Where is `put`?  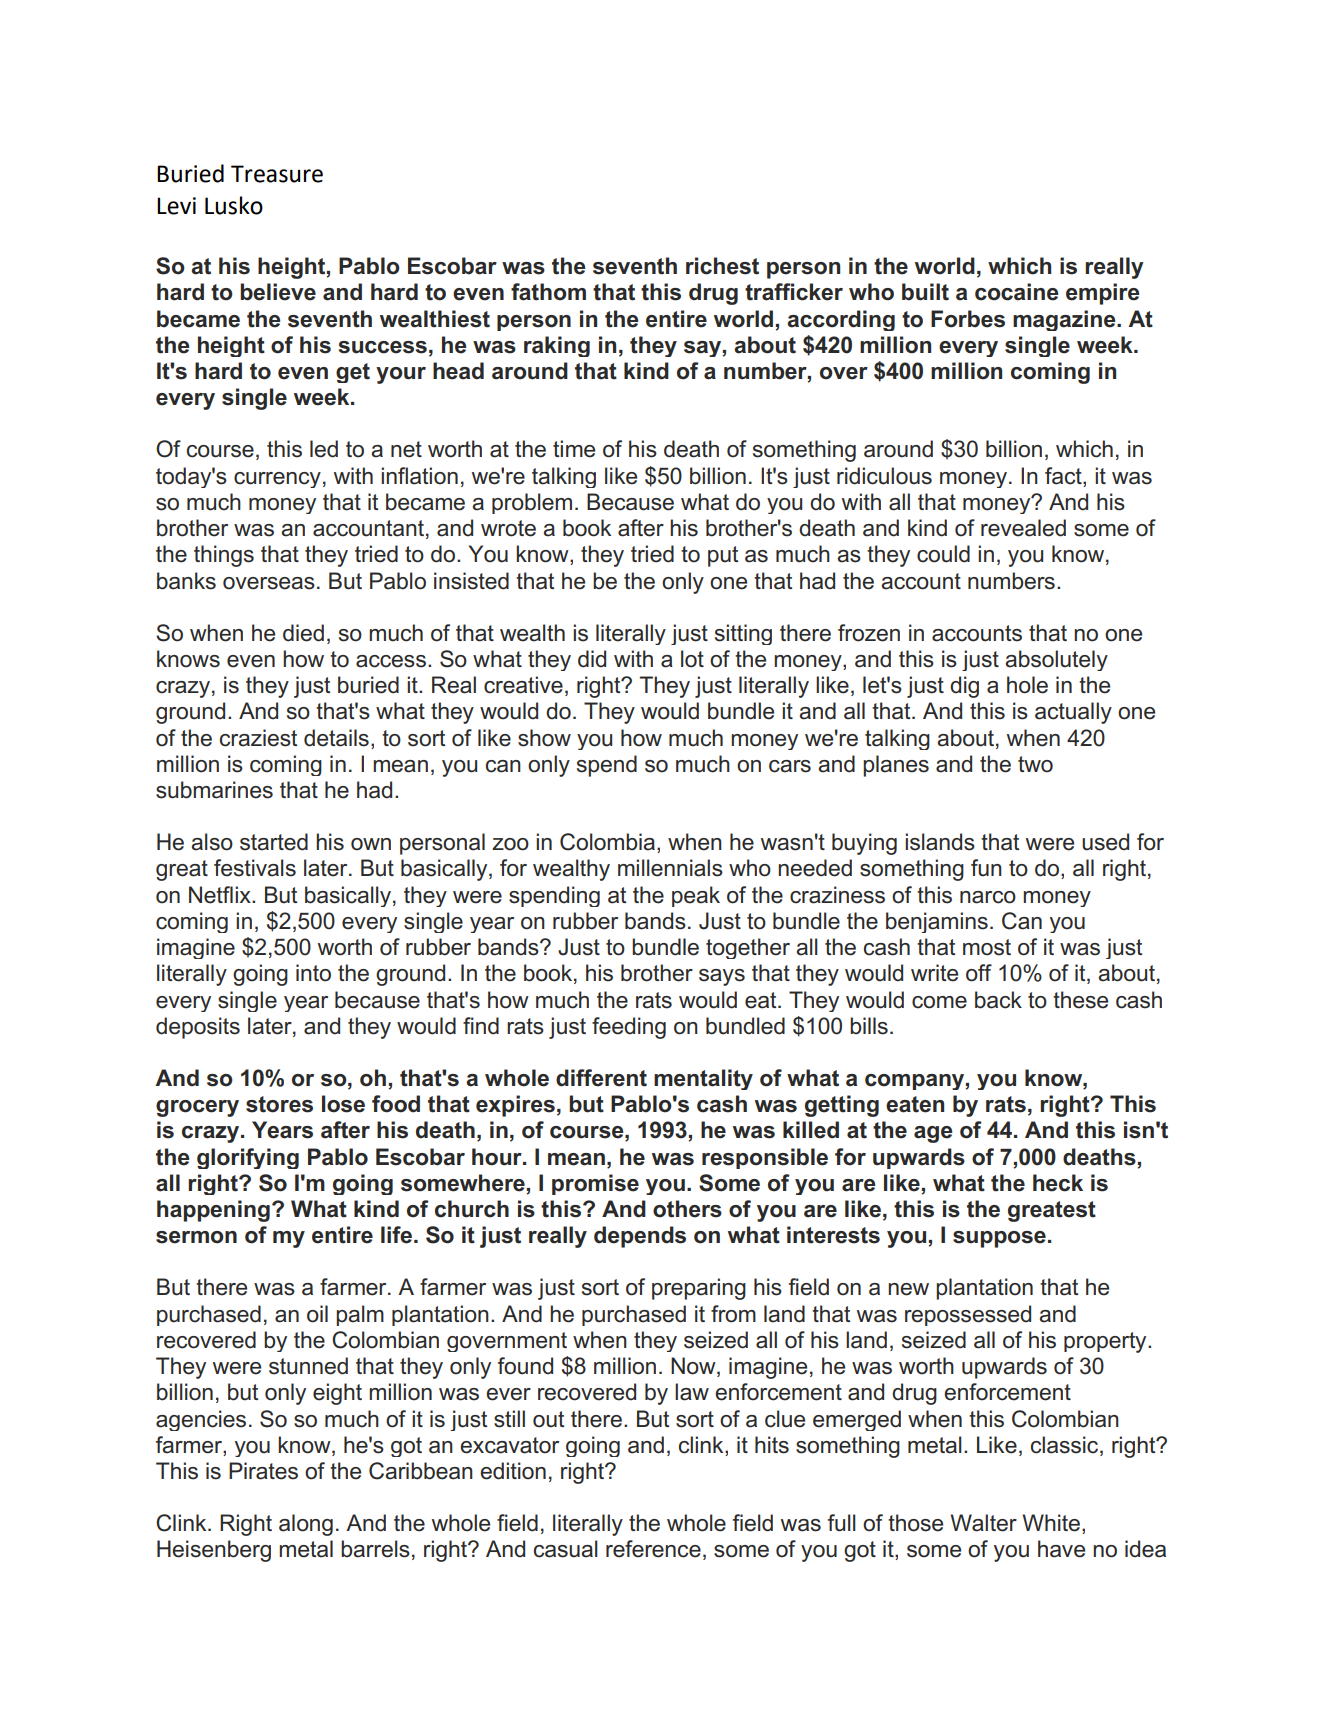 put is located at coordinates (723, 556).
